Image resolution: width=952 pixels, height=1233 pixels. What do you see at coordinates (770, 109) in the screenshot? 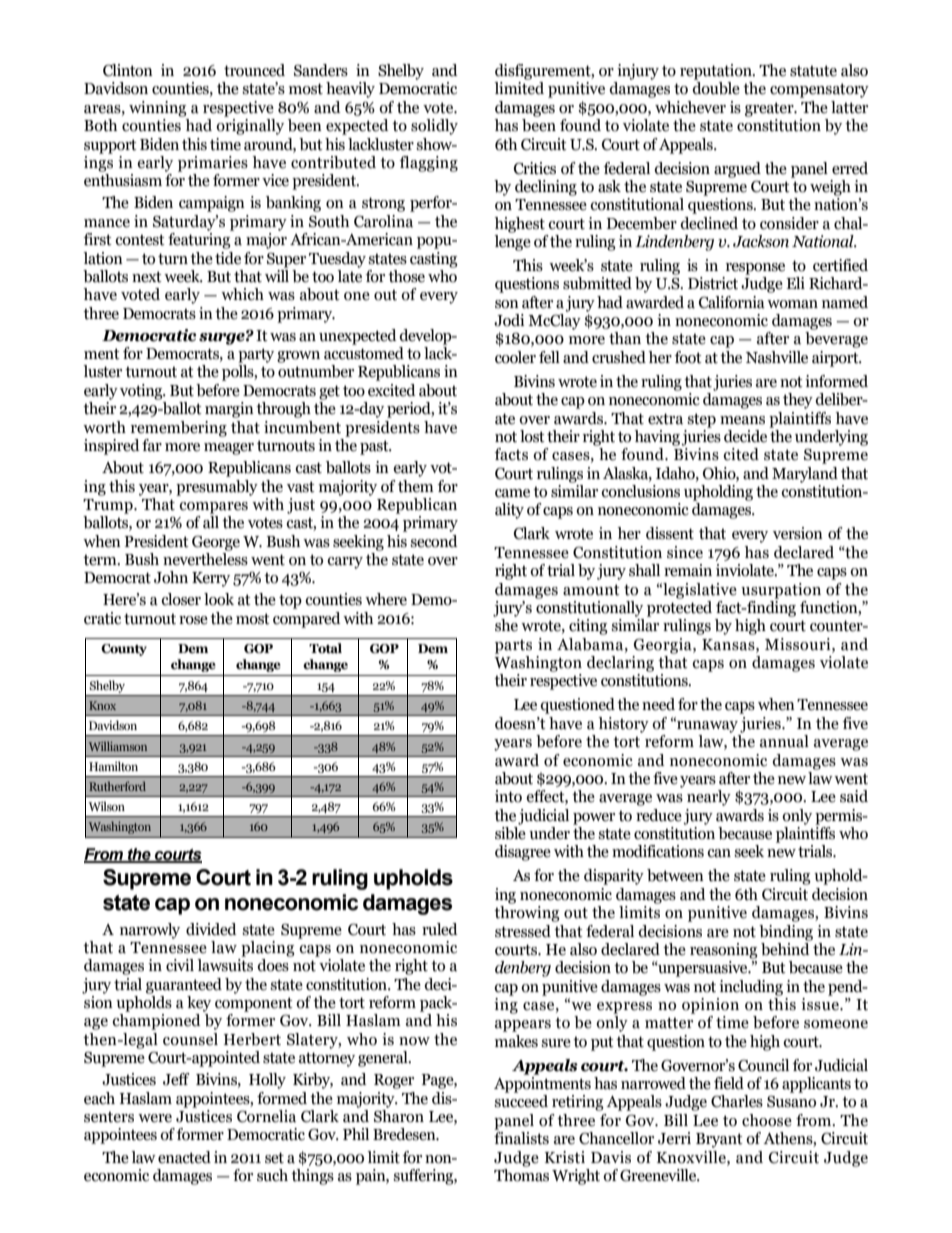
I see `greater` at bounding box center [770, 109].
